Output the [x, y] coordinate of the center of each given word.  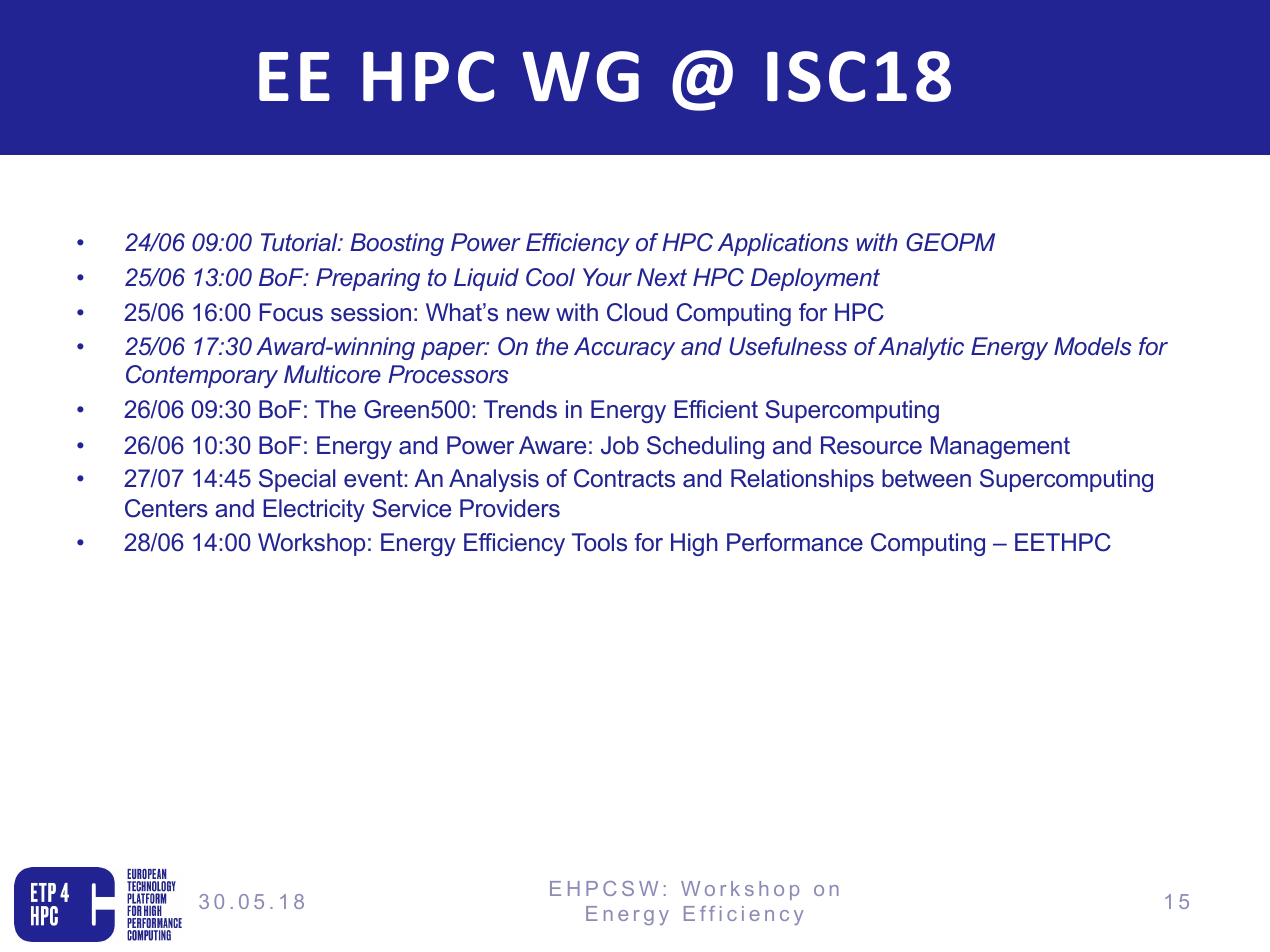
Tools [599, 542]
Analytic [921, 348]
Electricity [314, 510]
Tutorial [300, 242]
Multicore [332, 374]
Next [662, 277]
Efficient [716, 409]
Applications [783, 244]
